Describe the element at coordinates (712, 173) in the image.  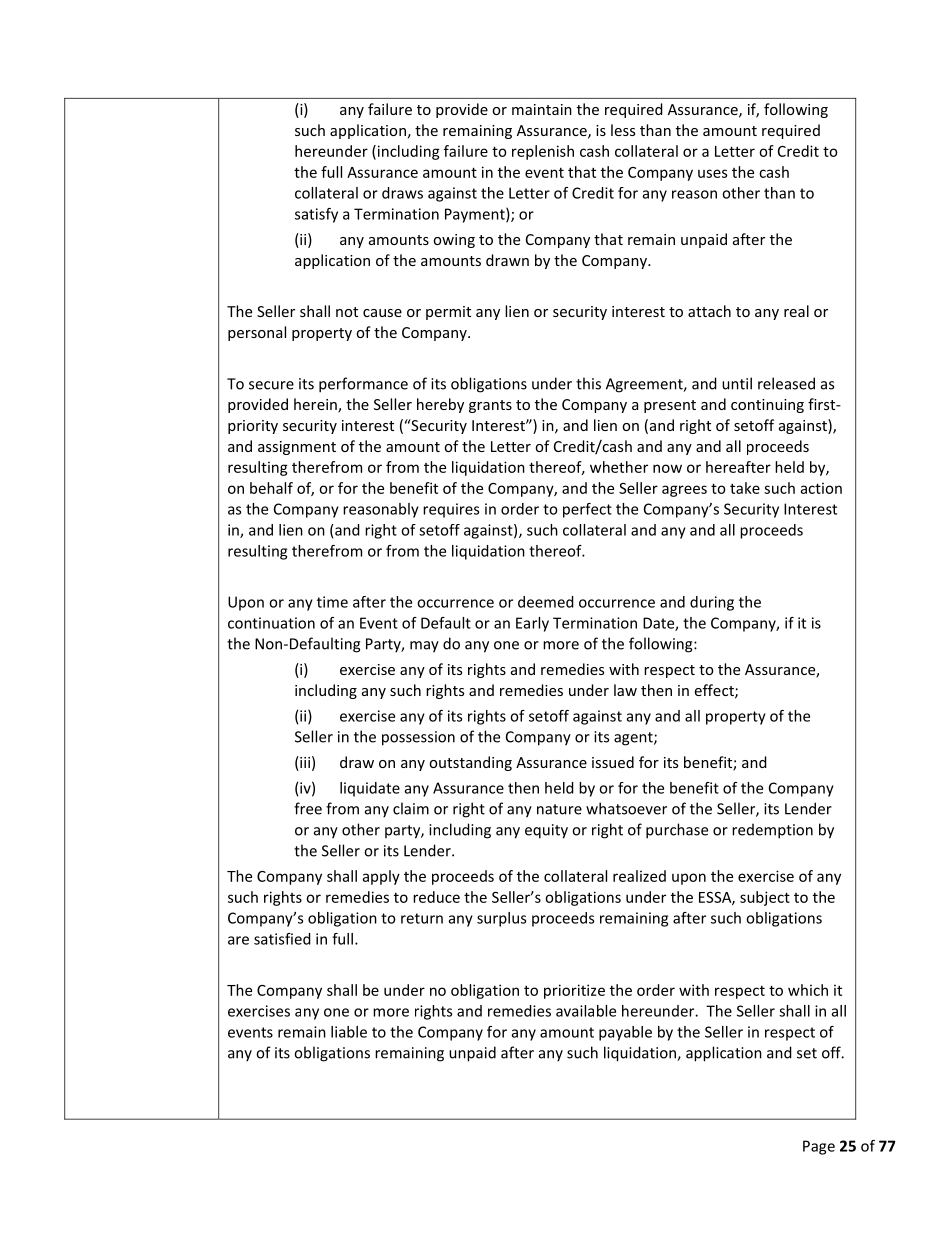
I see `uses` at that location.
